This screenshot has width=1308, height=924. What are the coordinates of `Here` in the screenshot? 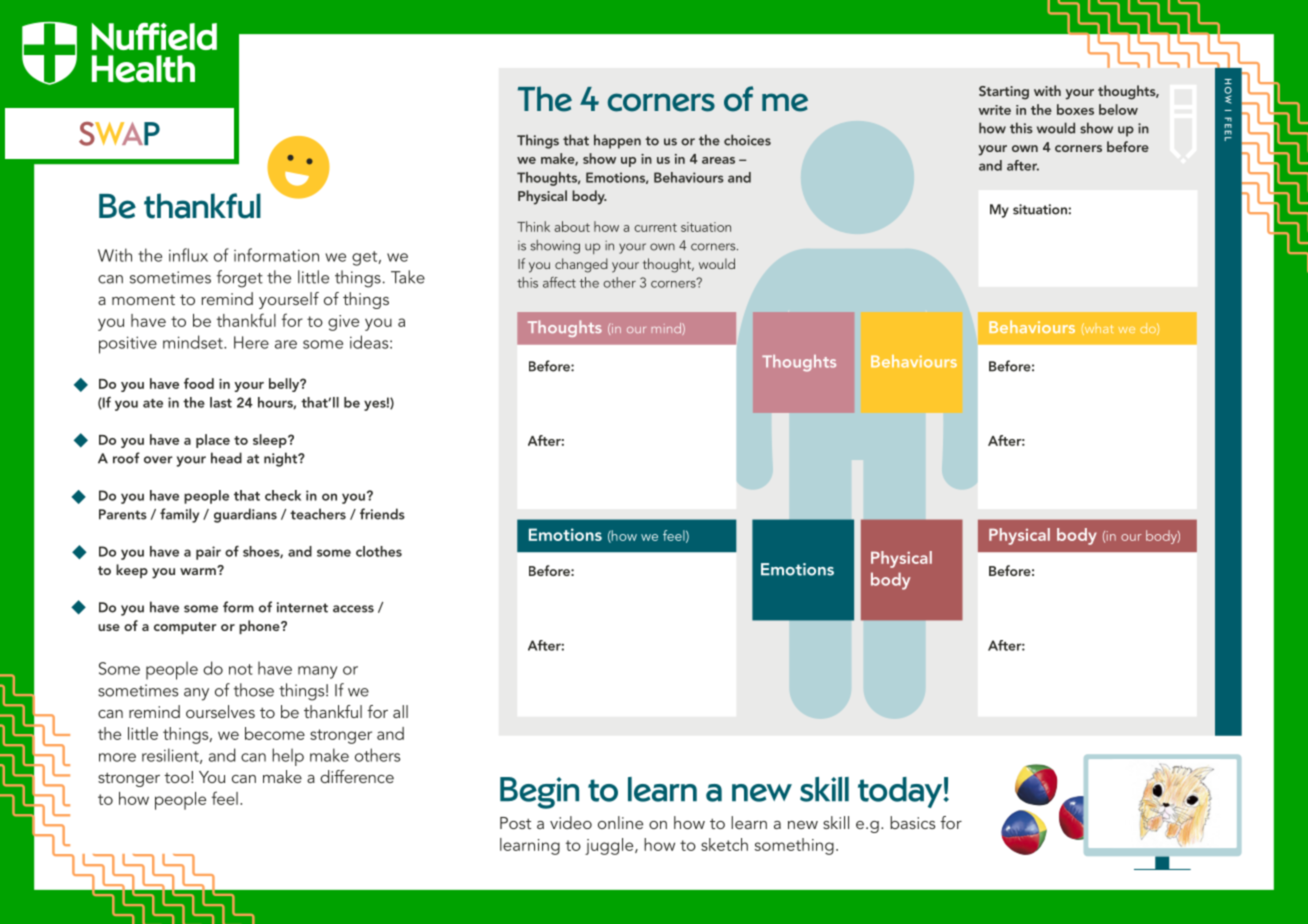 It's located at (251, 342).
